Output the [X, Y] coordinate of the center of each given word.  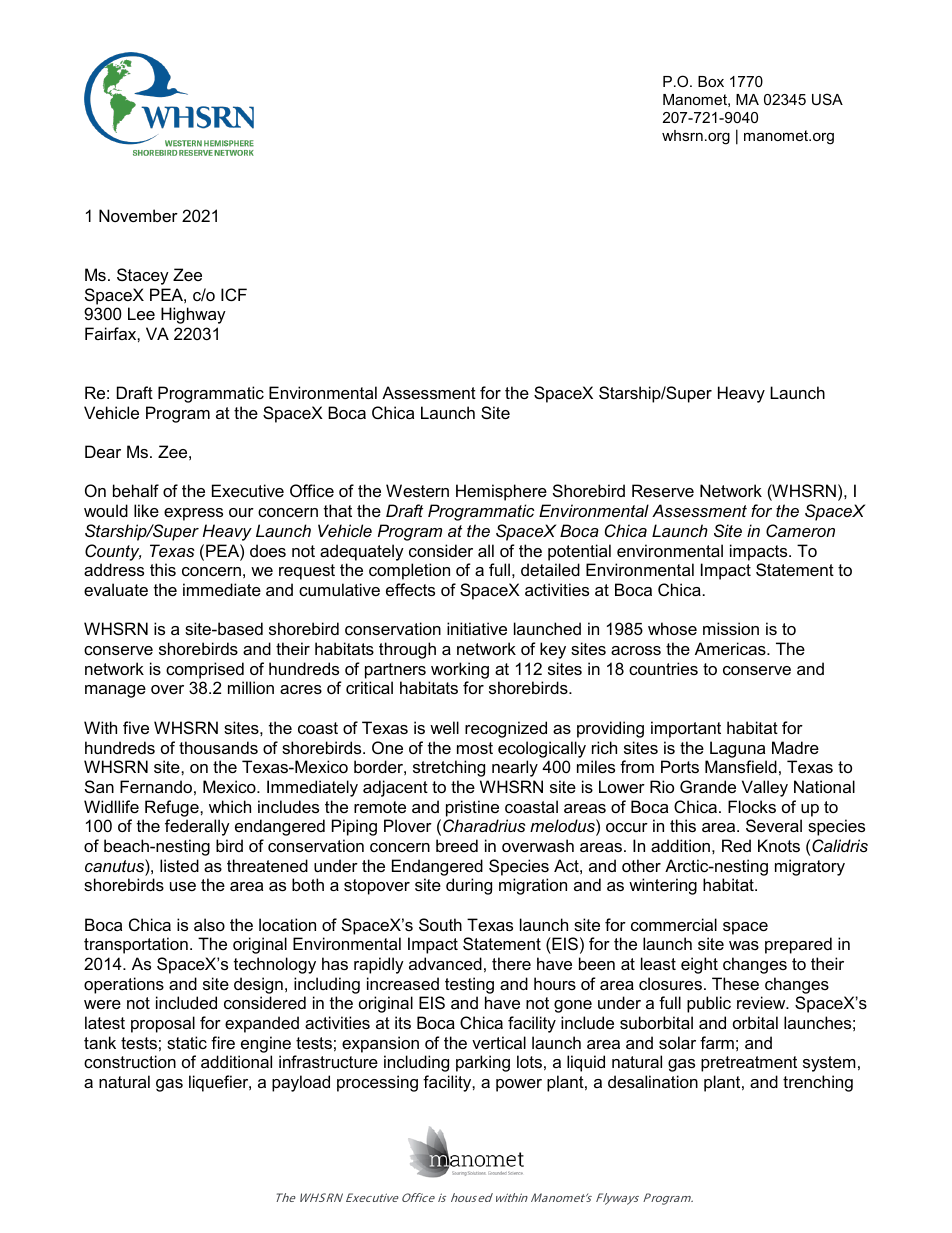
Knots [779, 845]
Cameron [800, 530]
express [193, 514]
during [469, 886]
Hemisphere [501, 492]
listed [179, 865]
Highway [193, 315]
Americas [731, 648]
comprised [205, 670]
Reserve [663, 490]
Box [711, 81]
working [460, 670]
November [138, 215]
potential [579, 552]
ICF [234, 294]
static [187, 1042]
